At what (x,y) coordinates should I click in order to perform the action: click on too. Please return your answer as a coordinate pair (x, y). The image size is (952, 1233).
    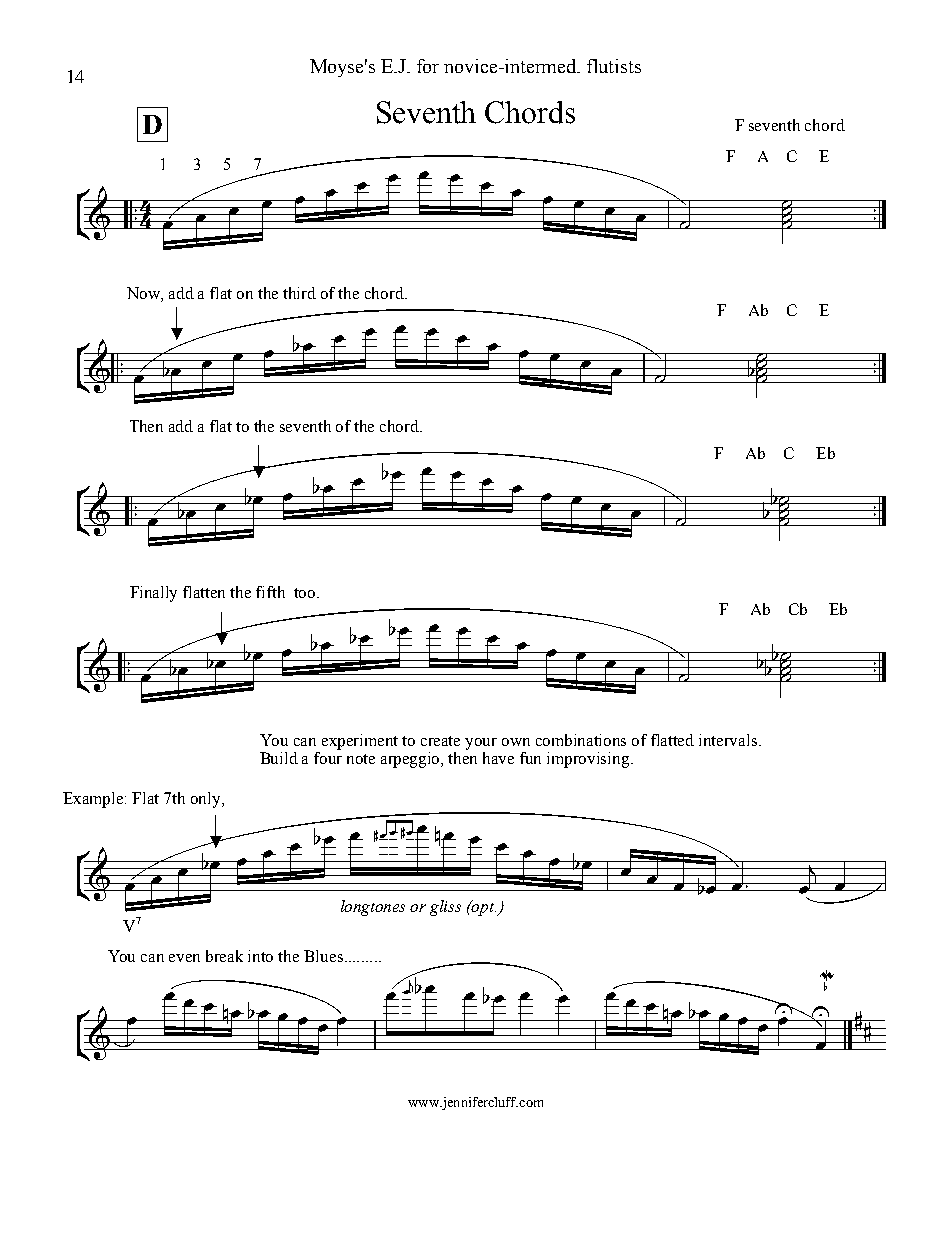
    Looking at the image, I should click on (306, 593).
